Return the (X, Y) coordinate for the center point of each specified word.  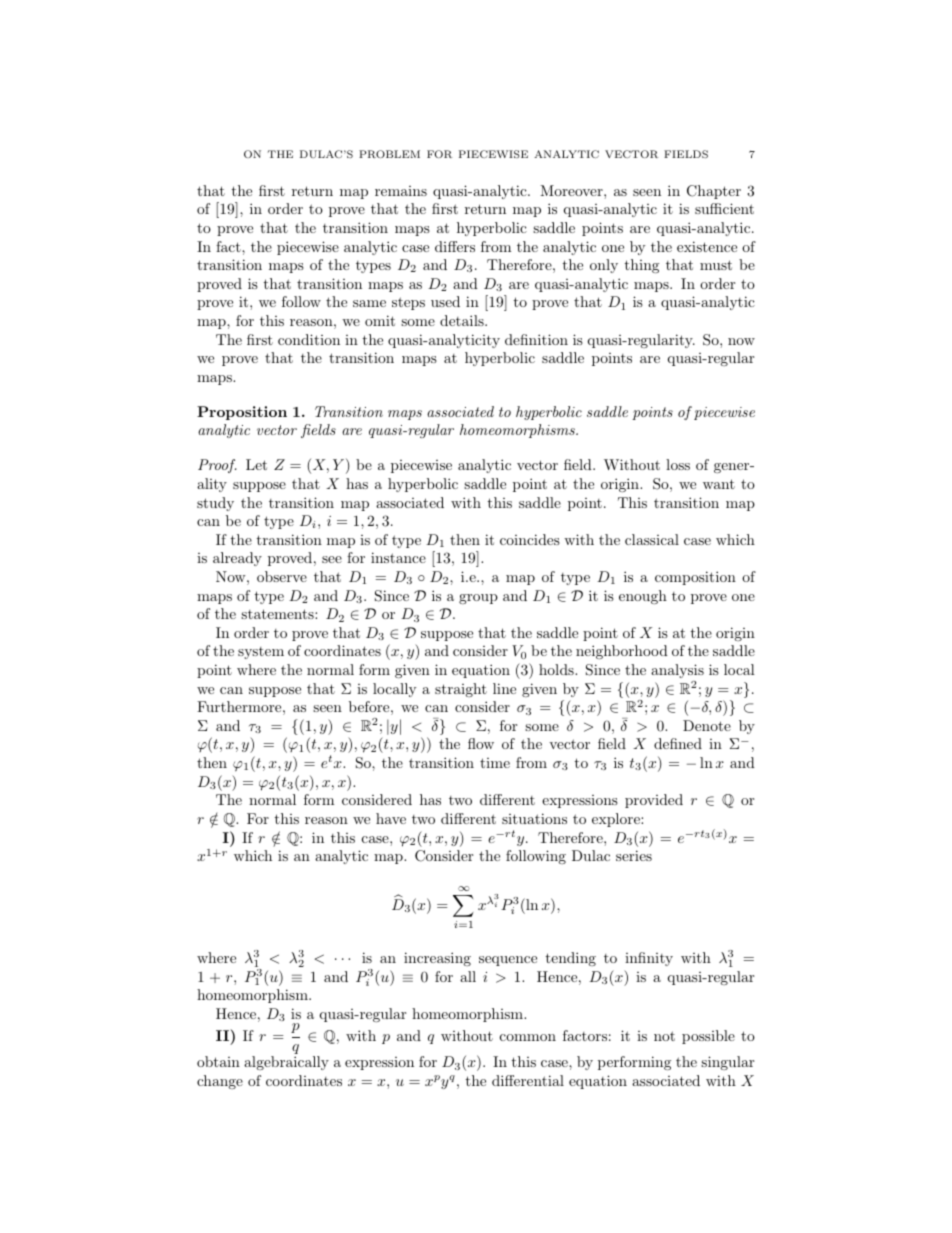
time (495, 763)
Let (256, 464)
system (261, 653)
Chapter (714, 192)
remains (401, 191)
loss (678, 464)
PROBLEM (389, 154)
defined (678, 743)
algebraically (286, 1063)
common (528, 1037)
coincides (530, 539)
